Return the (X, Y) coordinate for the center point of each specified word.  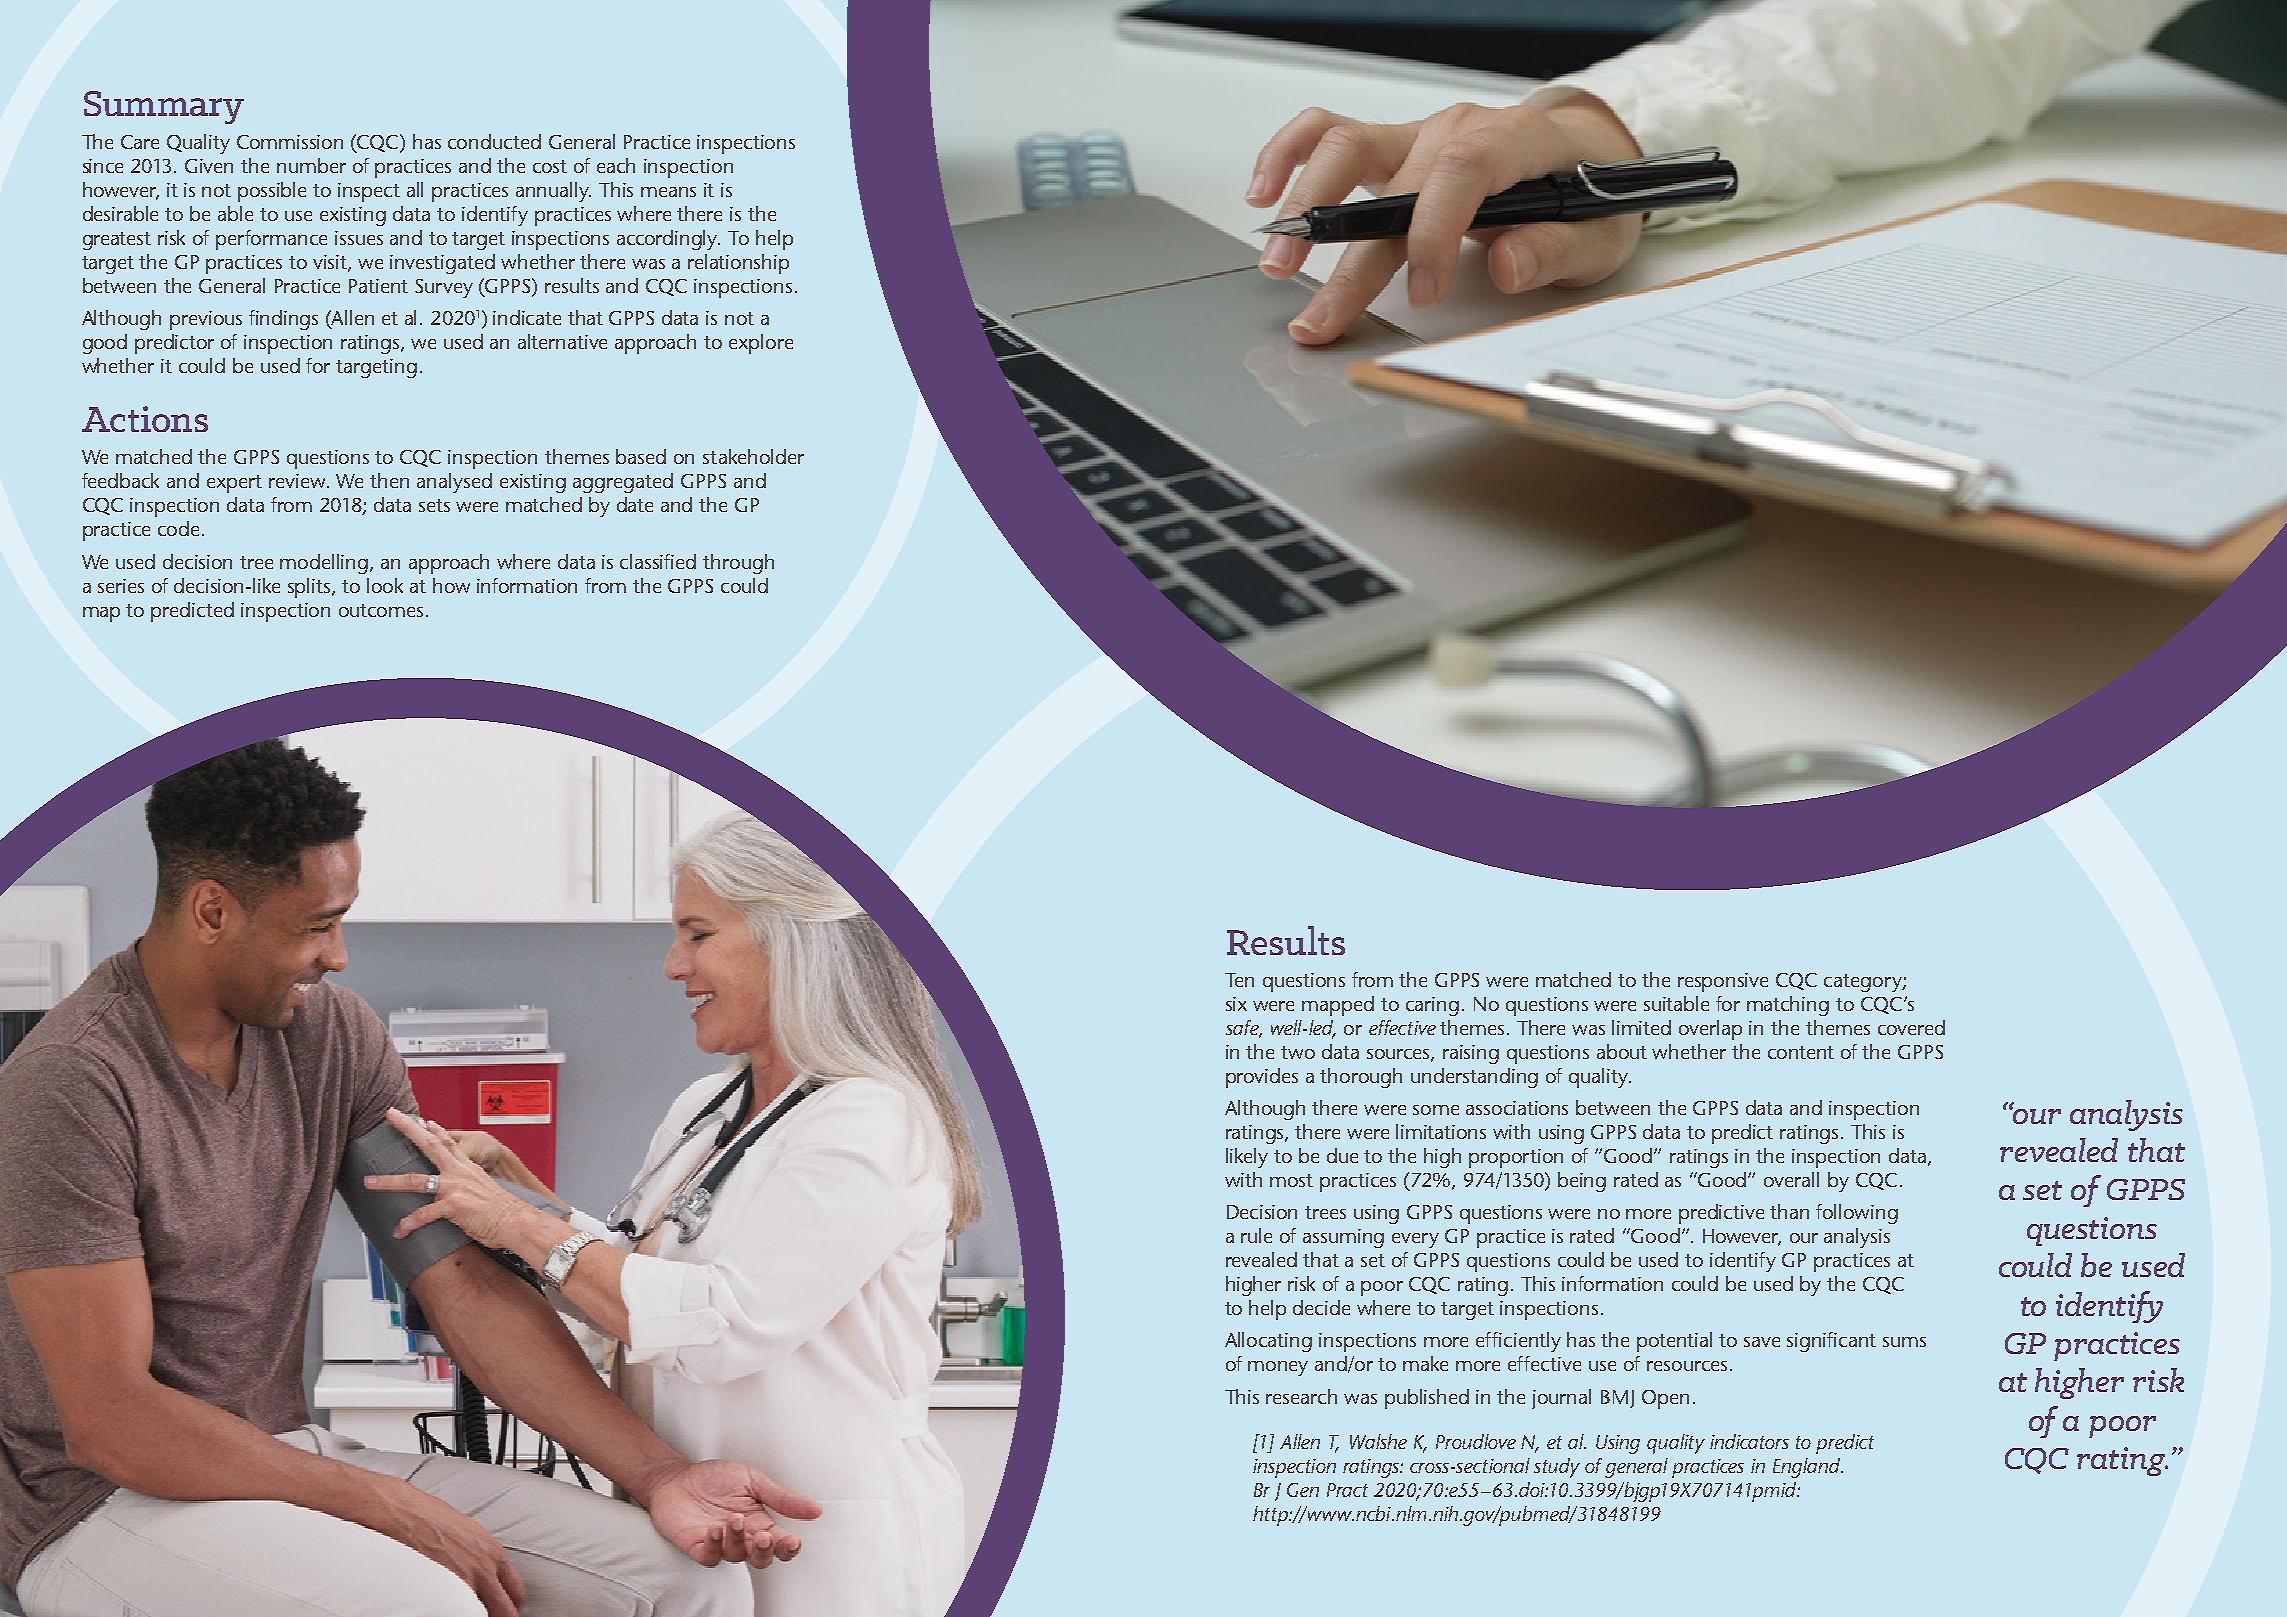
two (1298, 1052)
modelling (325, 564)
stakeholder (753, 456)
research (1301, 1396)
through (738, 564)
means (668, 192)
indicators (1749, 1441)
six (1236, 1004)
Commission (290, 142)
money (1278, 1368)
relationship (738, 264)
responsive (1723, 982)
